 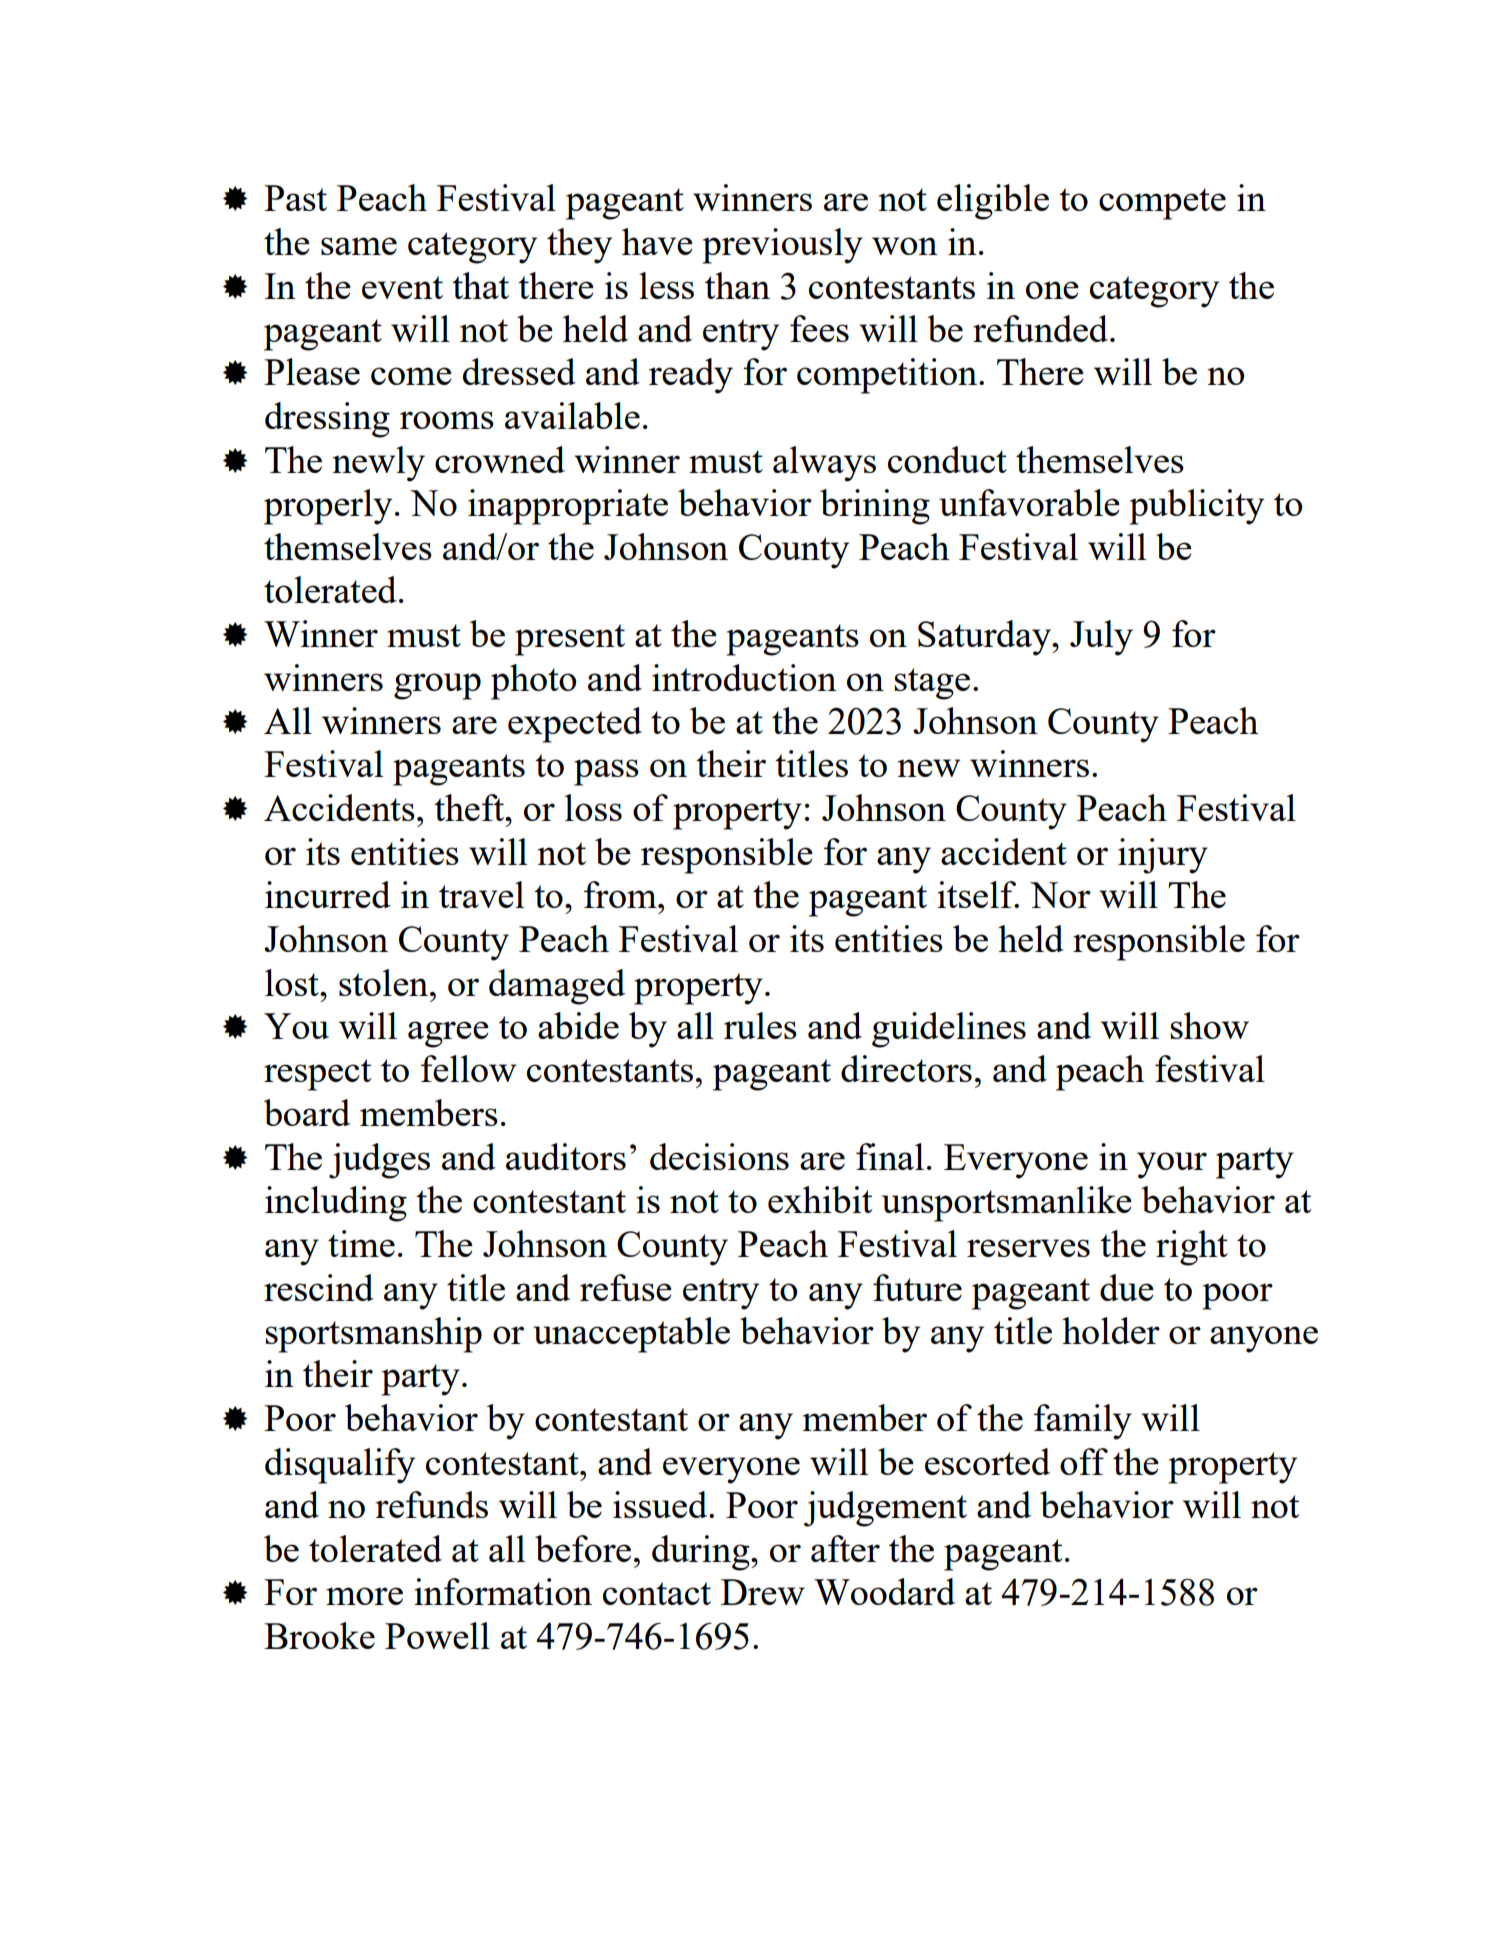 I want to click on brining, so click(x=875, y=507).
